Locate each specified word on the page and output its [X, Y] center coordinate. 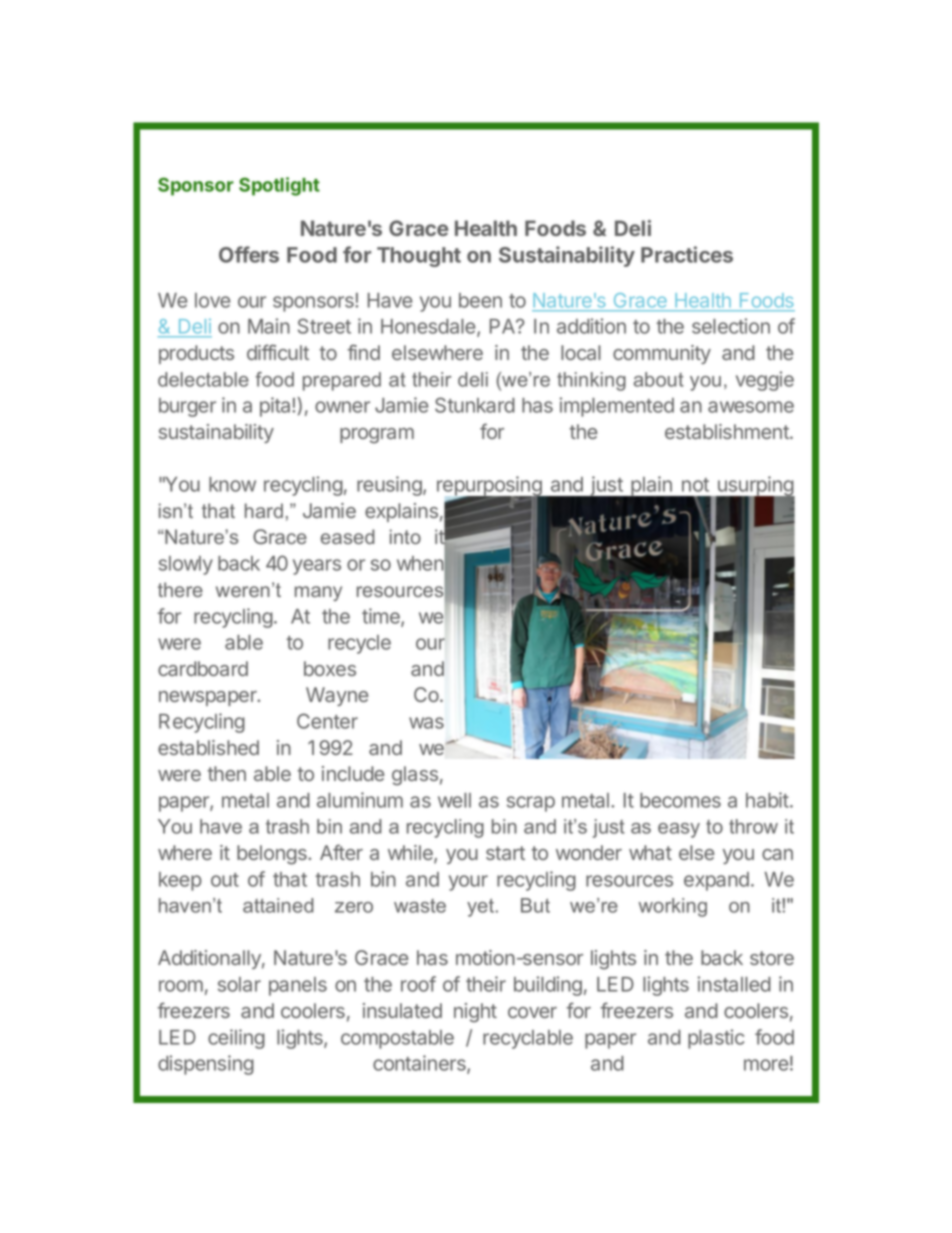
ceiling [236, 1039]
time [382, 617]
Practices [687, 254]
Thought [419, 257]
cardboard [203, 668]
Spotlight [279, 186]
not [695, 485]
